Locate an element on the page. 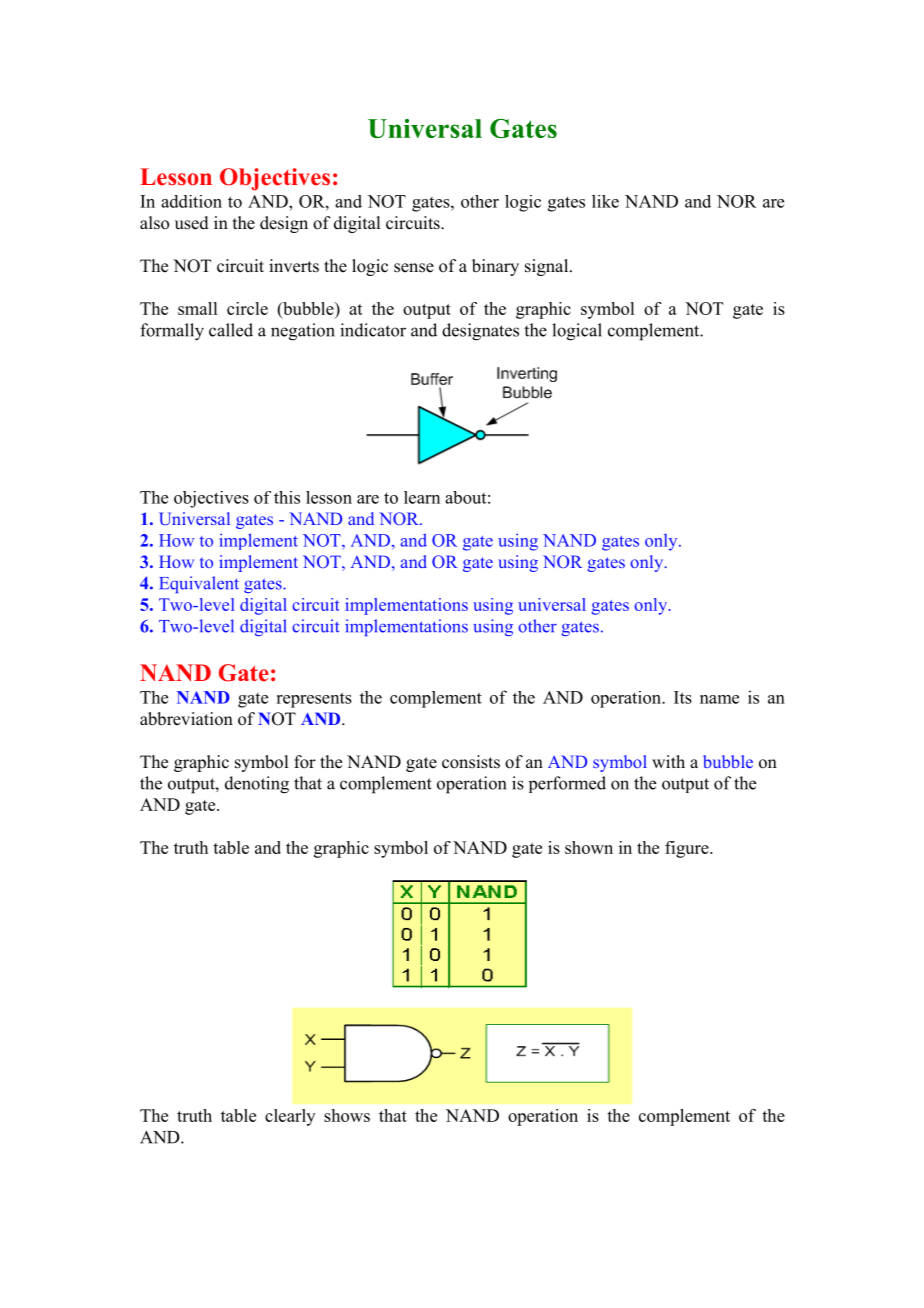  name is located at coordinates (719, 699).
